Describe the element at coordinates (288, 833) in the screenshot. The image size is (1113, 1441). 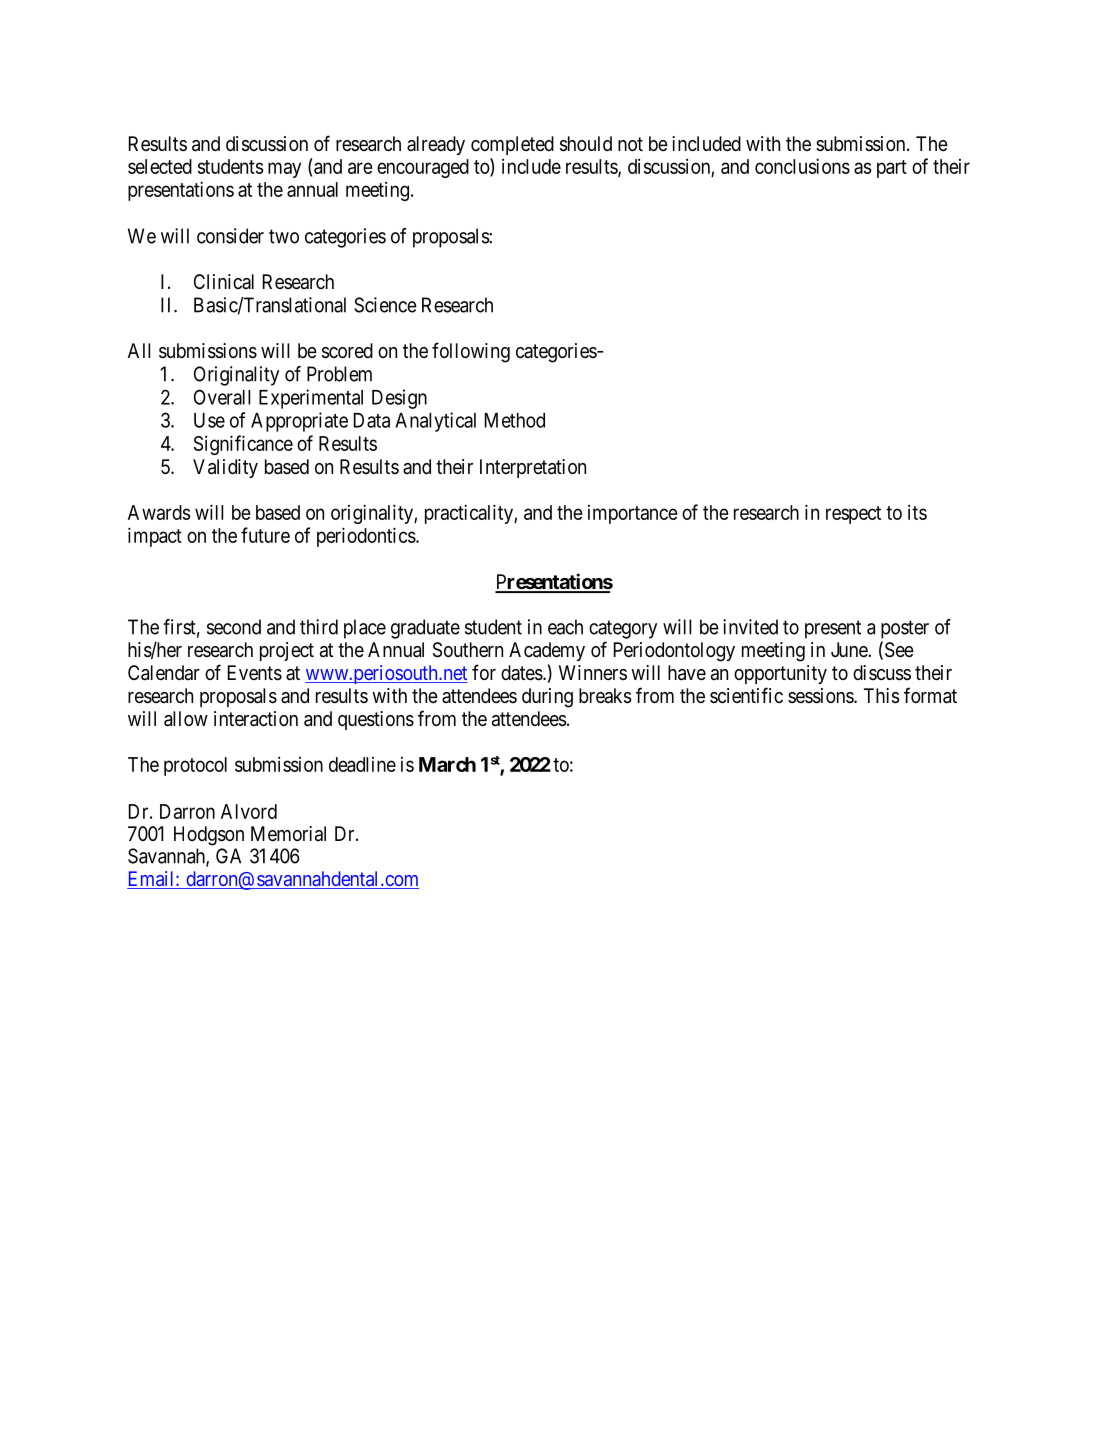
I see `Memorial` at that location.
